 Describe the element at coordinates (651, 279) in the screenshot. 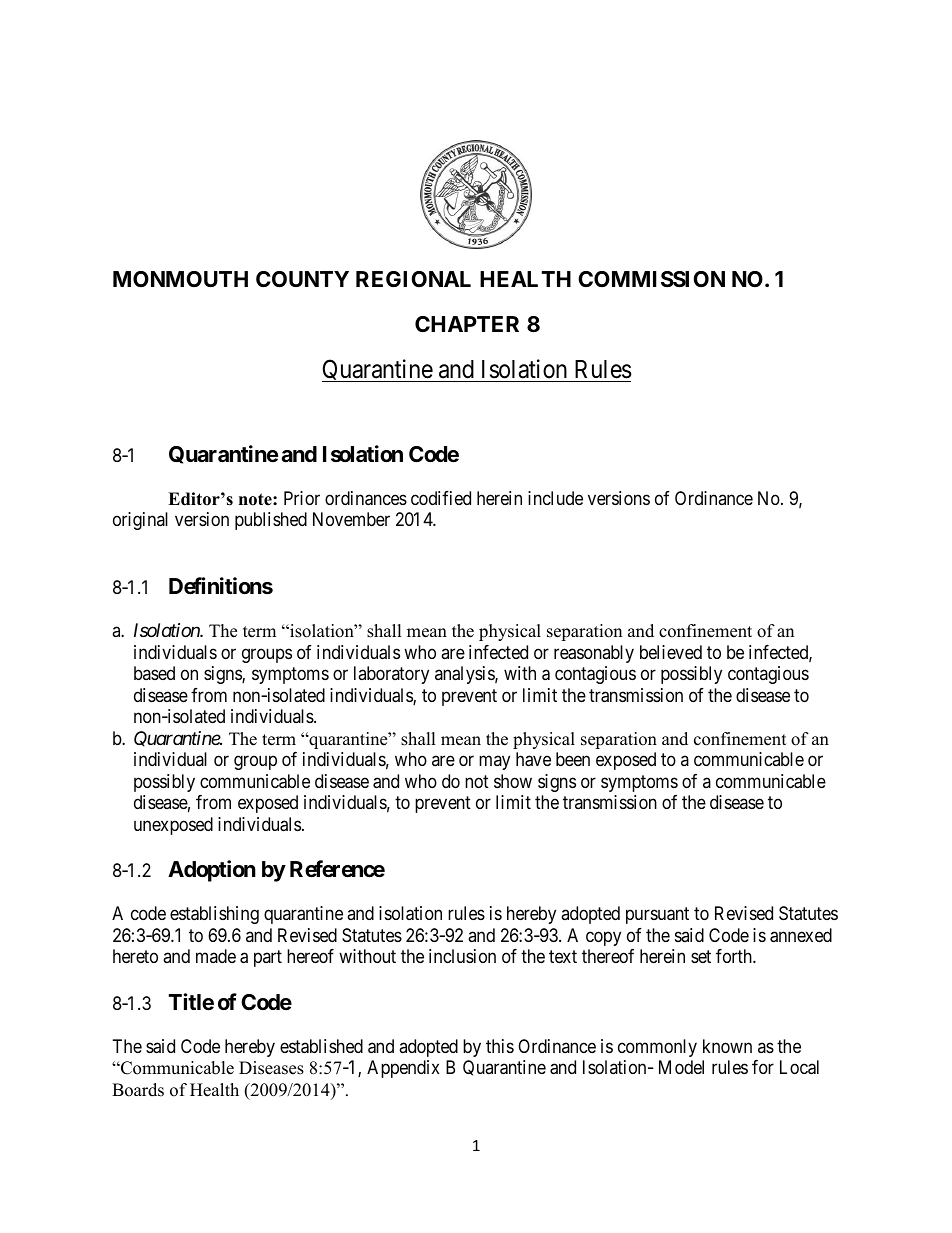

I see `COMMISSION` at that location.
